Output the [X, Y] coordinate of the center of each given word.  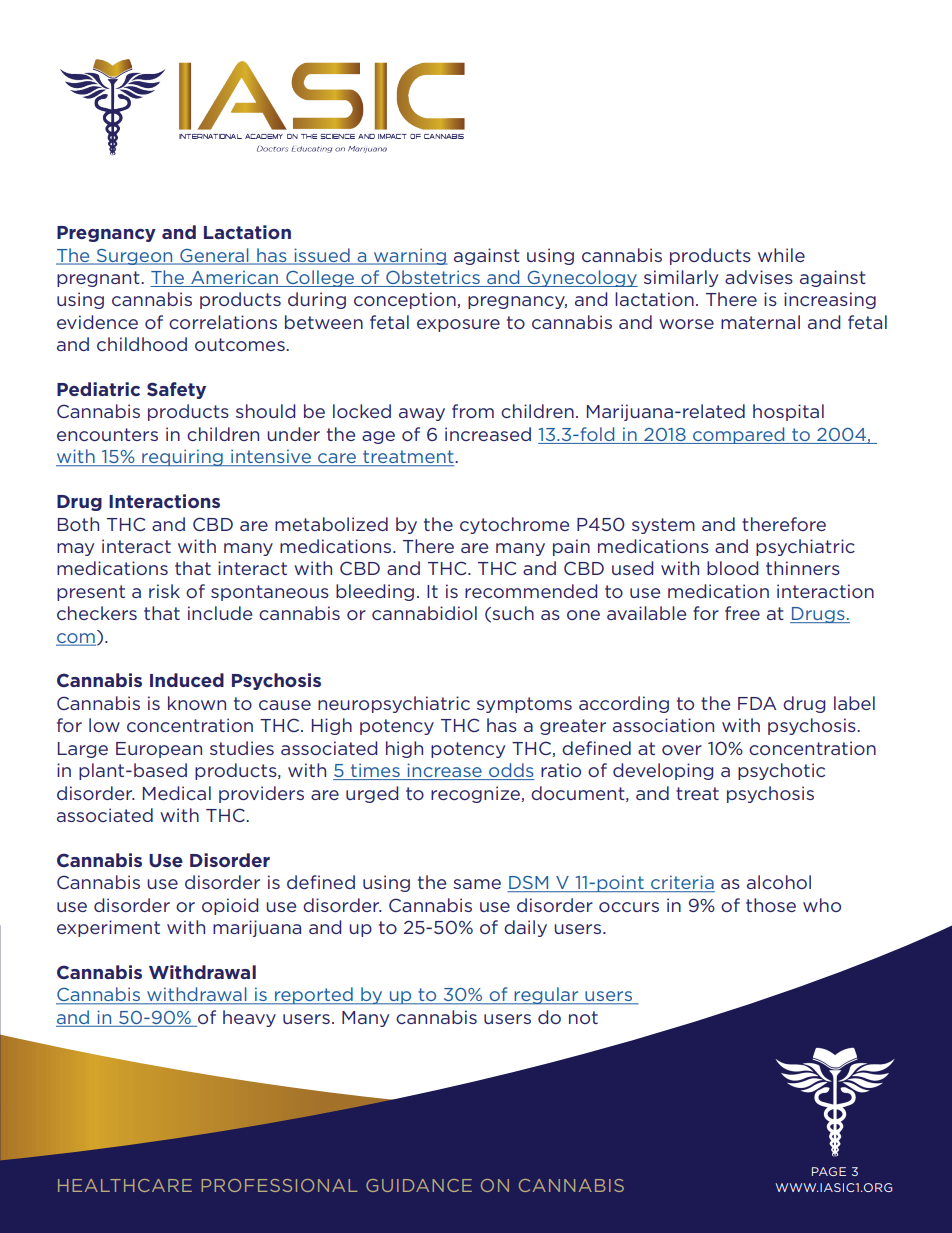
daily [525, 928]
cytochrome [514, 525]
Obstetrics [433, 278]
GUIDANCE [419, 1185]
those [771, 905]
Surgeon [134, 257]
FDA [757, 703]
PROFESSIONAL [280, 1185]
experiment [108, 928]
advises [759, 277]
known [197, 703]
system [663, 526]
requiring [182, 458]
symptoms [524, 705]
